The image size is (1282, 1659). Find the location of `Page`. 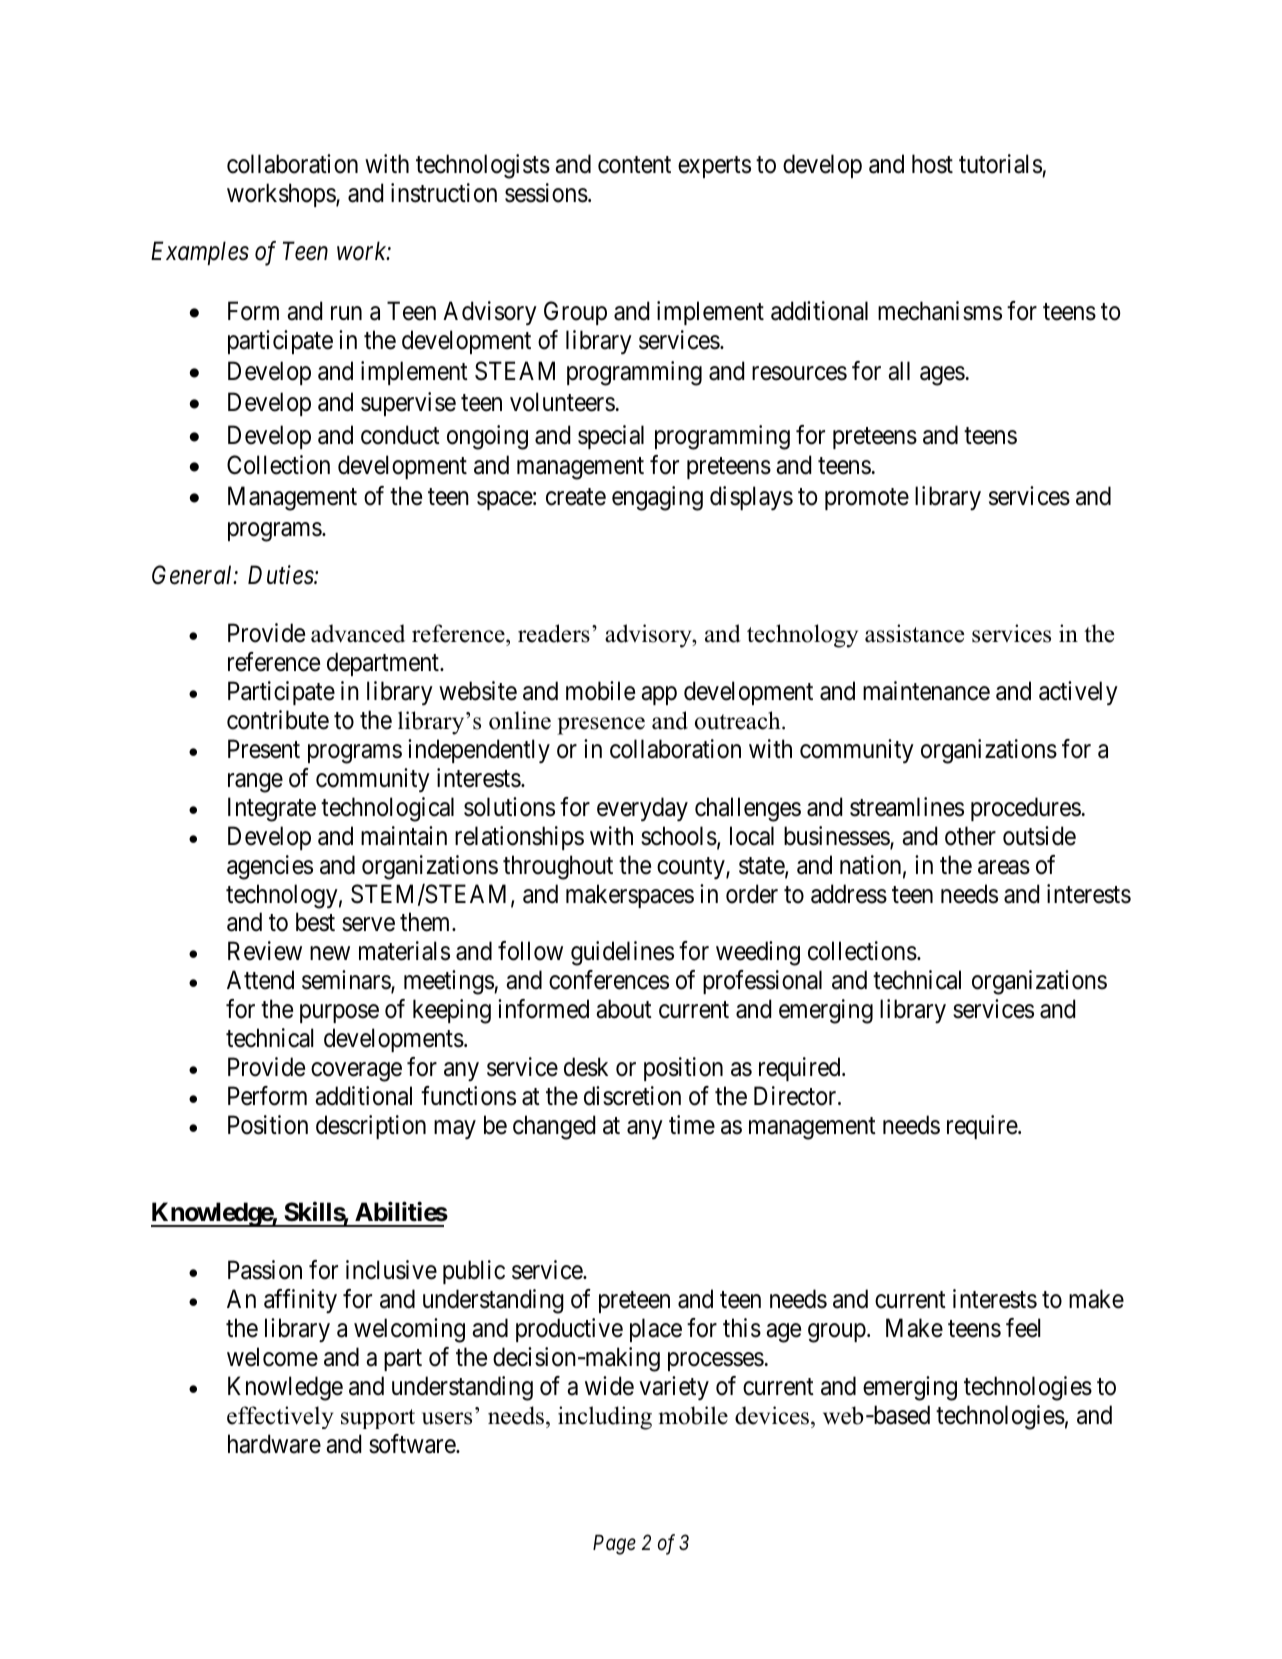

Page is located at coordinates (614, 1545).
